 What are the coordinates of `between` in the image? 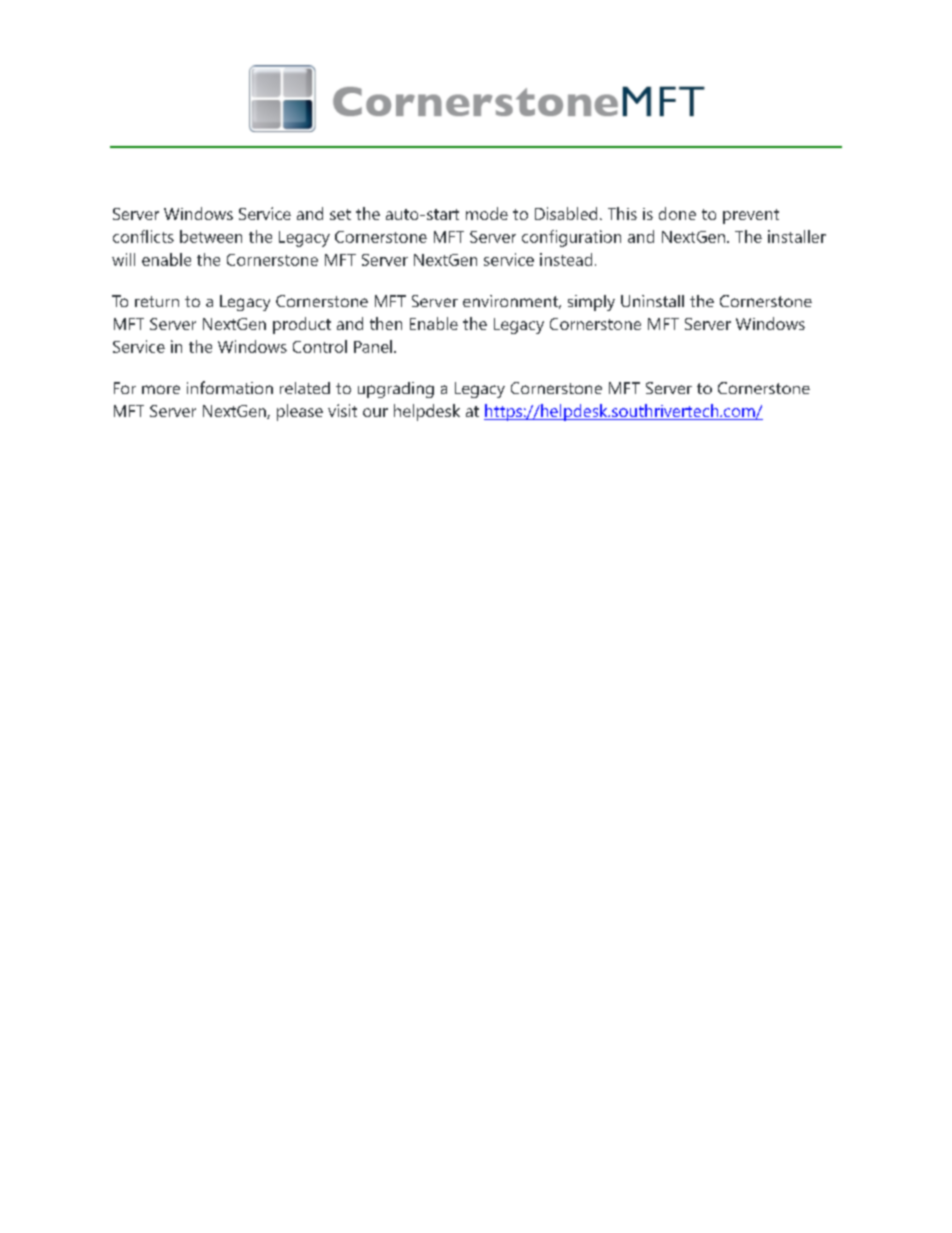 It's located at (211, 236).
